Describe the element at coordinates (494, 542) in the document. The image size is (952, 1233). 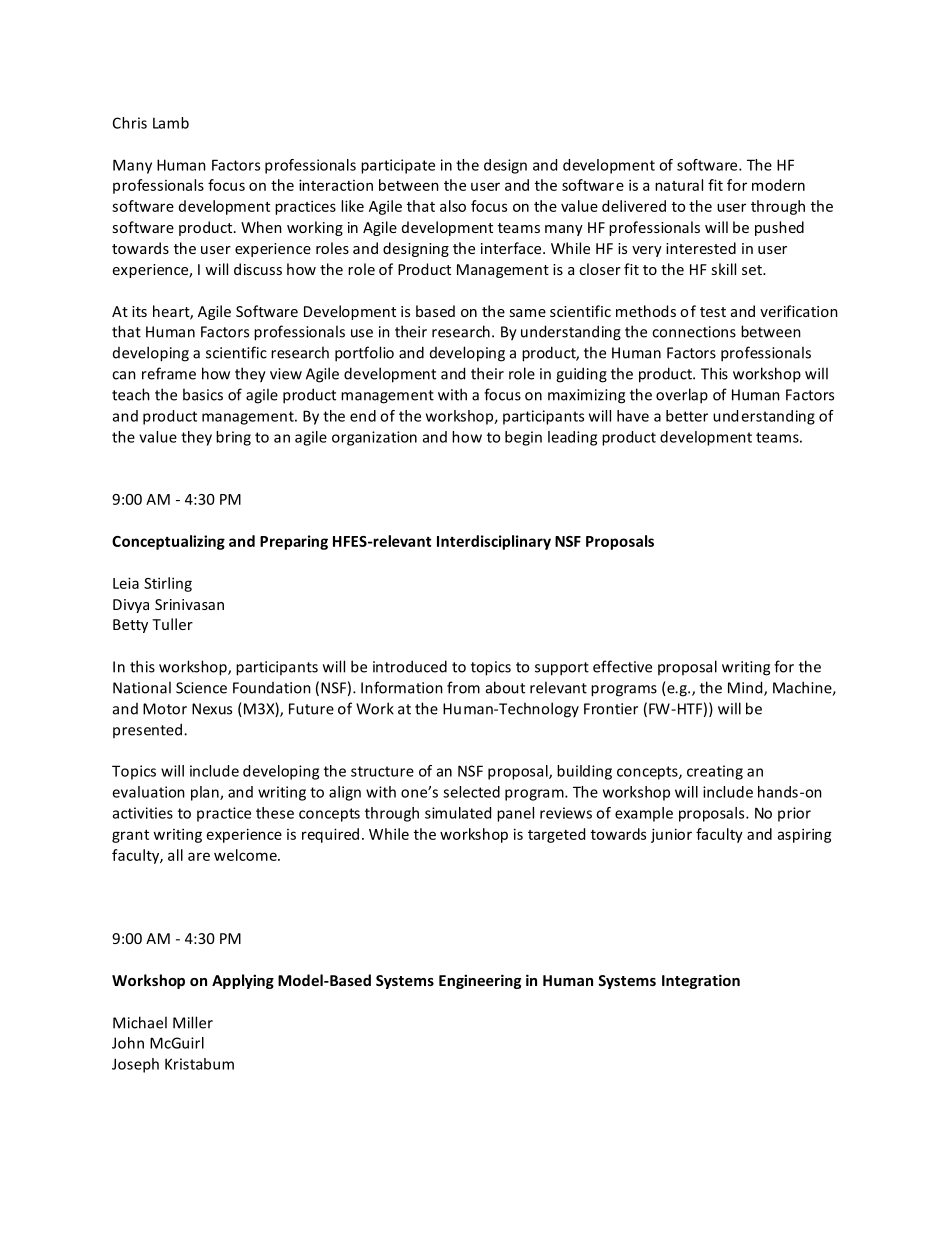
I see `Interdisciplinary` at that location.
